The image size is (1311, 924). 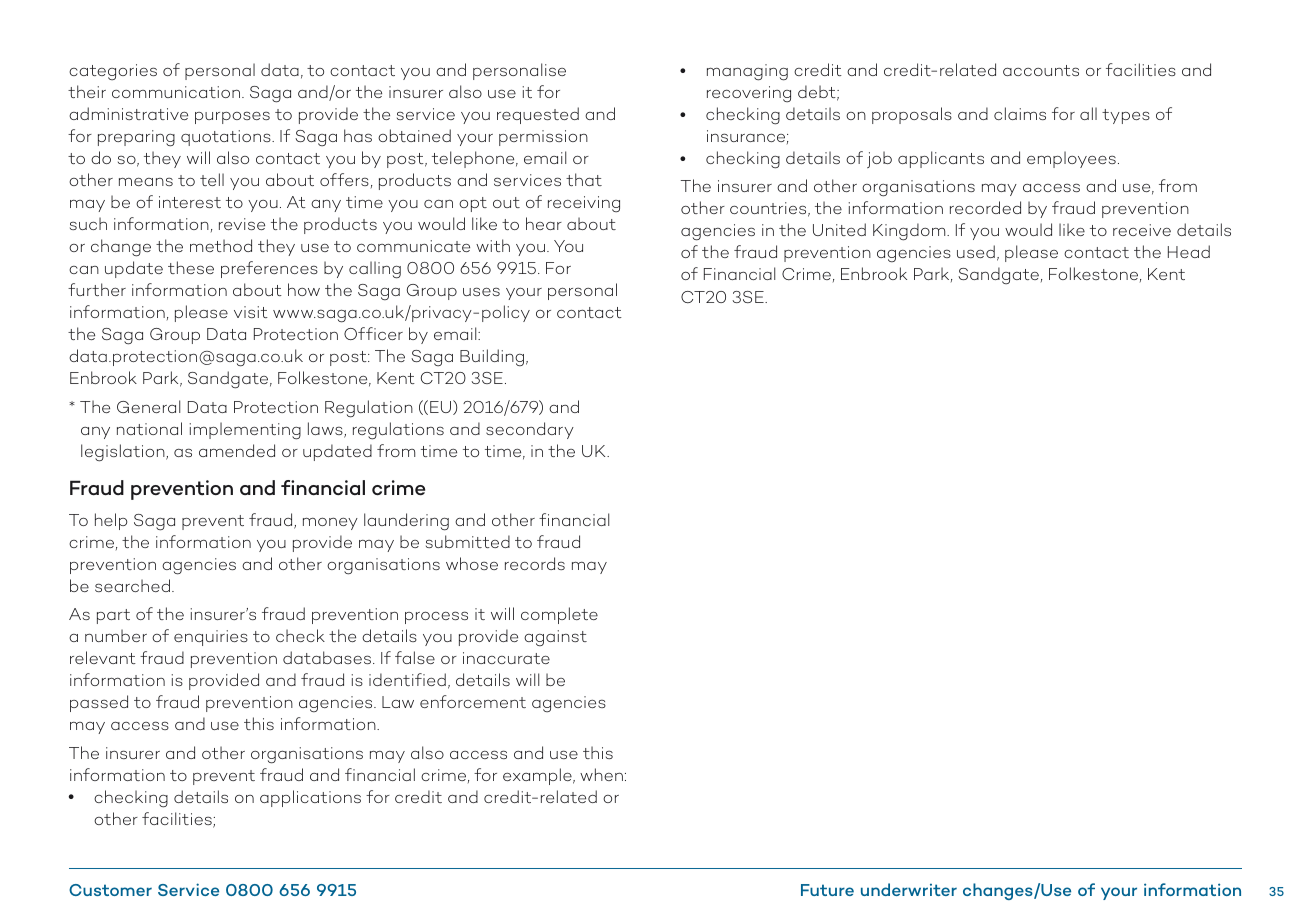 What do you see at coordinates (827, 890) in the screenshot?
I see `Future` at bounding box center [827, 890].
